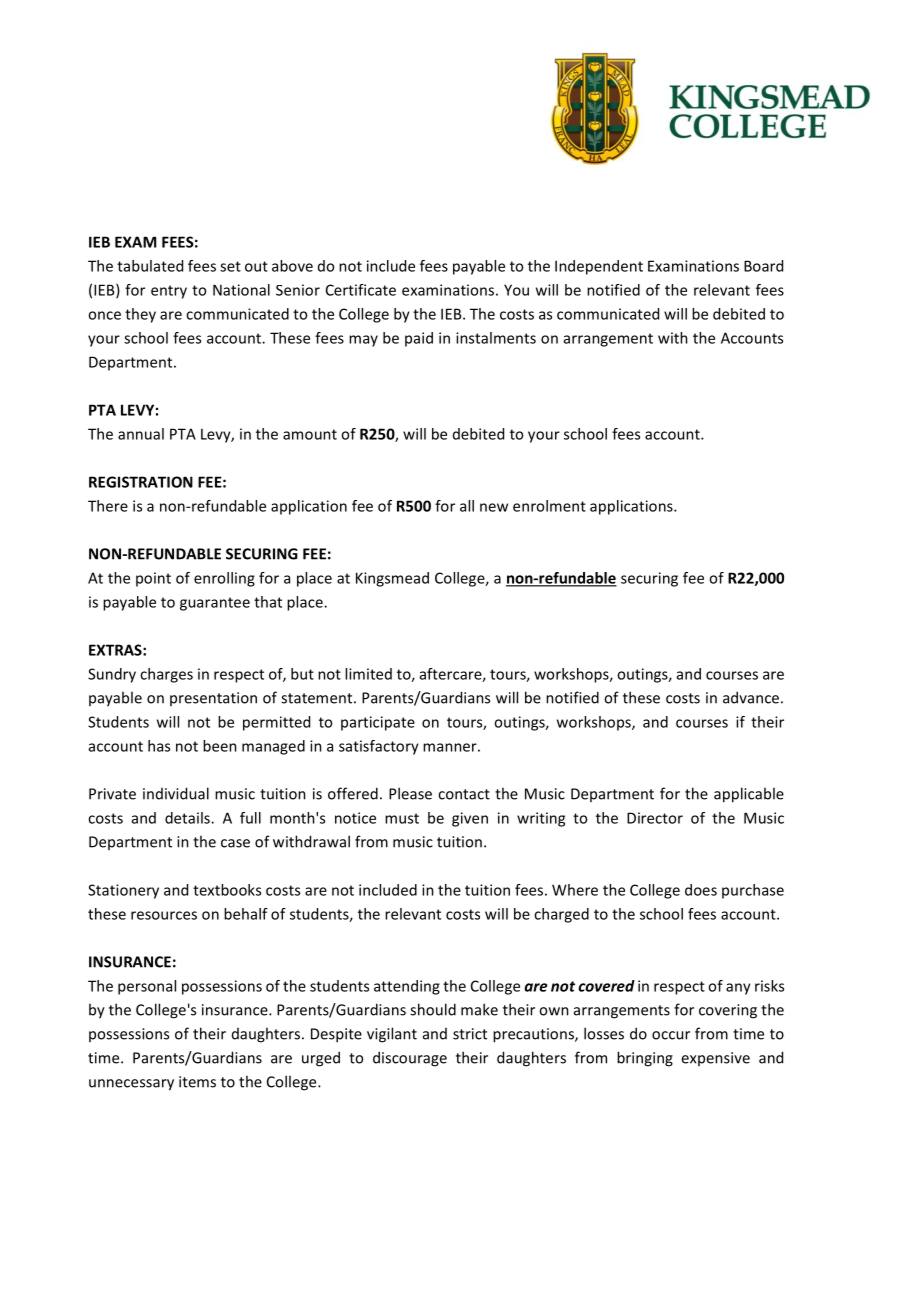  What do you see at coordinates (715, 1059) in the document?
I see `expensive` at bounding box center [715, 1059].
